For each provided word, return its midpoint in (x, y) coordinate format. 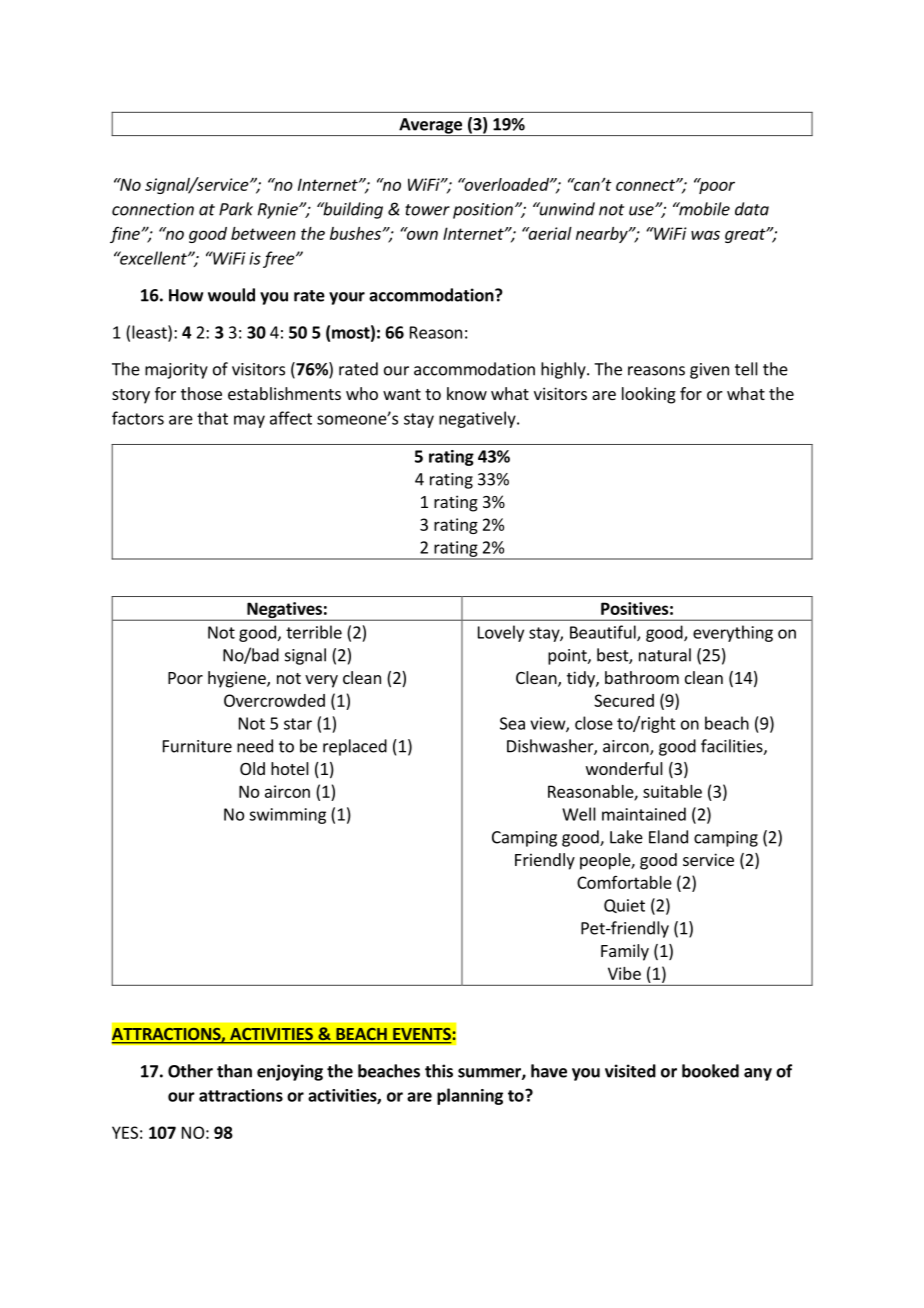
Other (190, 1071)
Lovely (501, 633)
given (709, 371)
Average (430, 127)
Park (236, 209)
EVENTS (421, 1035)
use (642, 211)
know (467, 393)
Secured (624, 700)
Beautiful (604, 633)
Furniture (197, 746)
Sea (512, 723)
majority (176, 371)
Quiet (624, 906)
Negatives (284, 611)
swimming (287, 816)
